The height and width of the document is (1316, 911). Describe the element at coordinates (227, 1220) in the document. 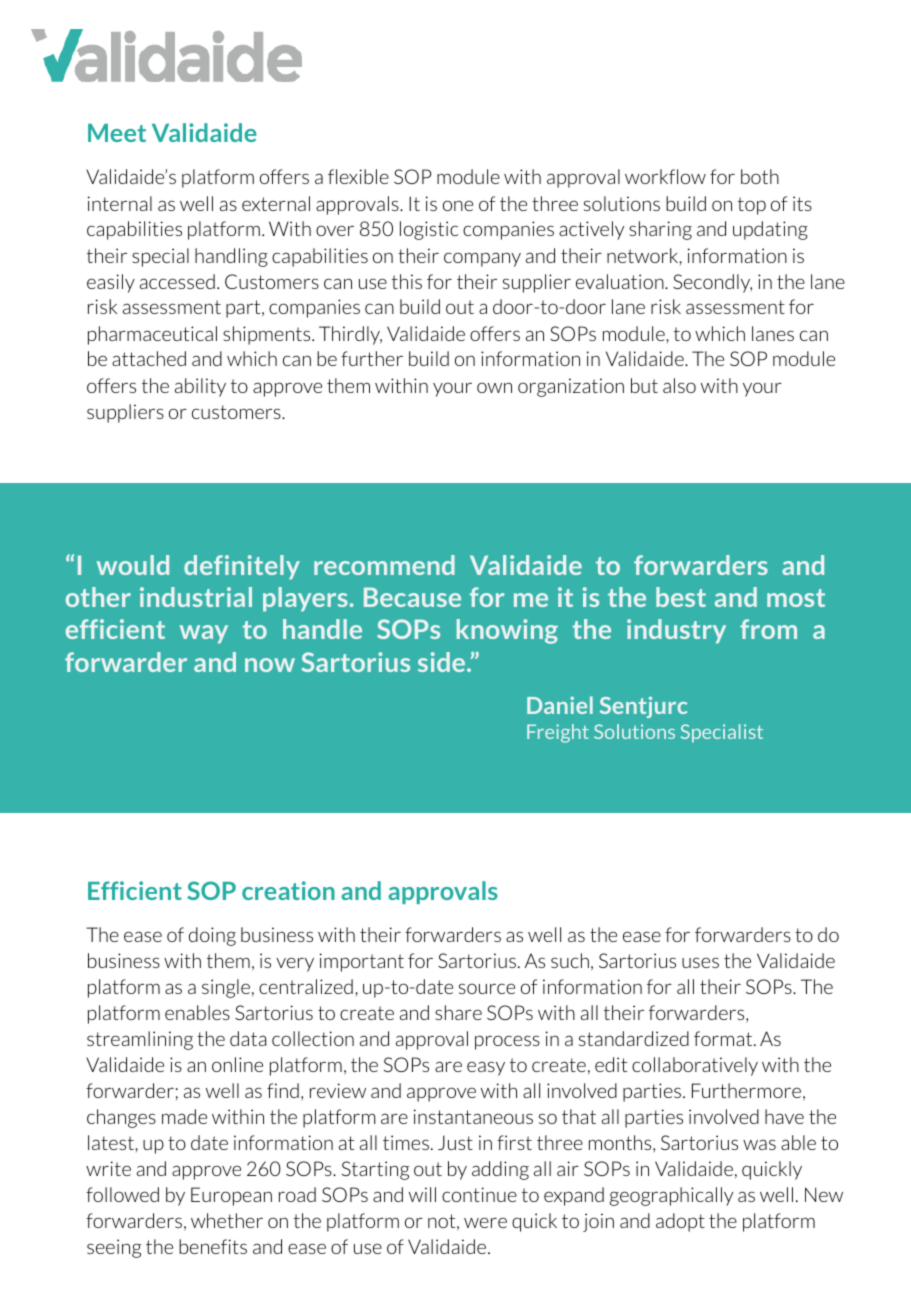

I see `whether` at that location.
